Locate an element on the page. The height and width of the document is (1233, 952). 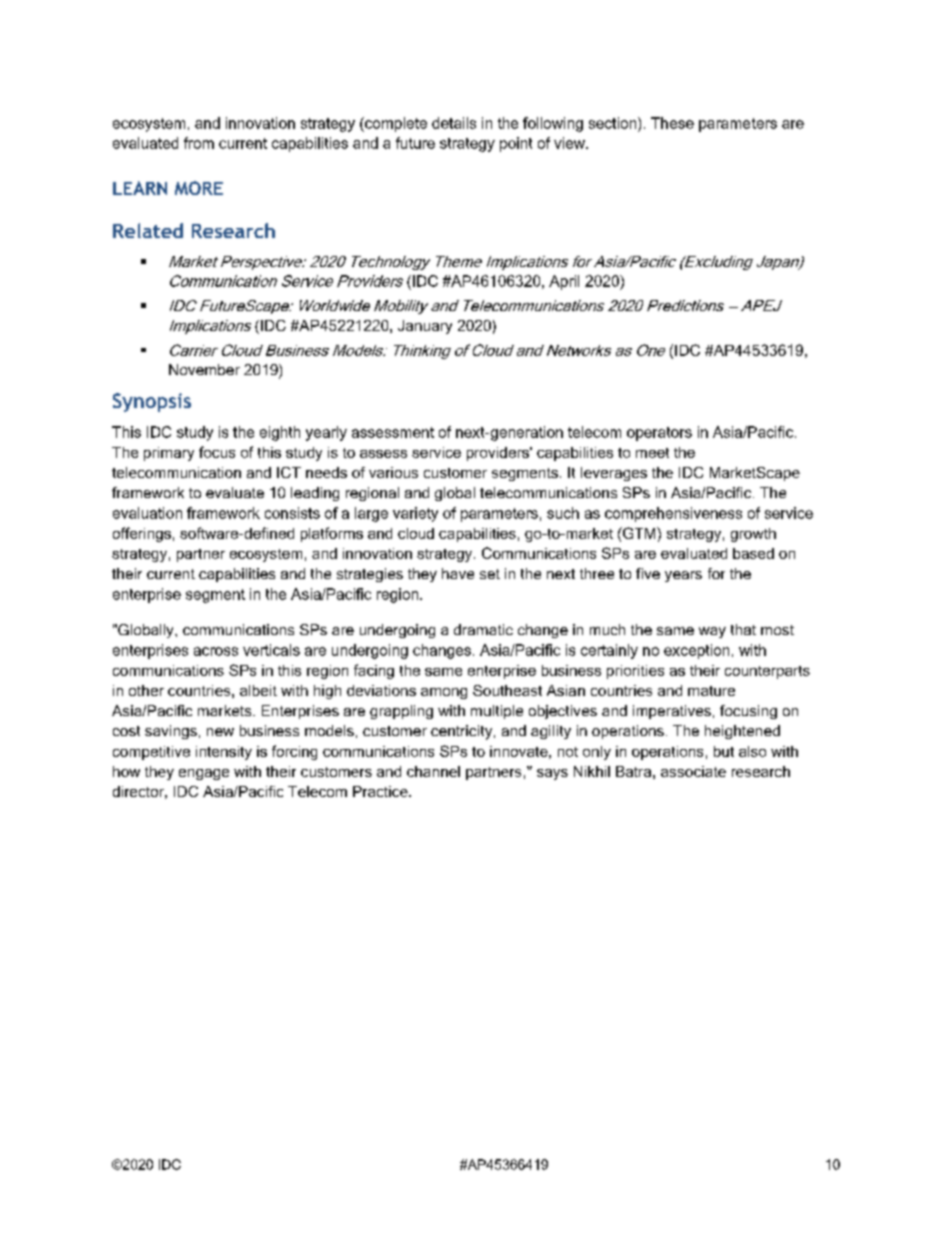
channel is located at coordinates (433, 771).
